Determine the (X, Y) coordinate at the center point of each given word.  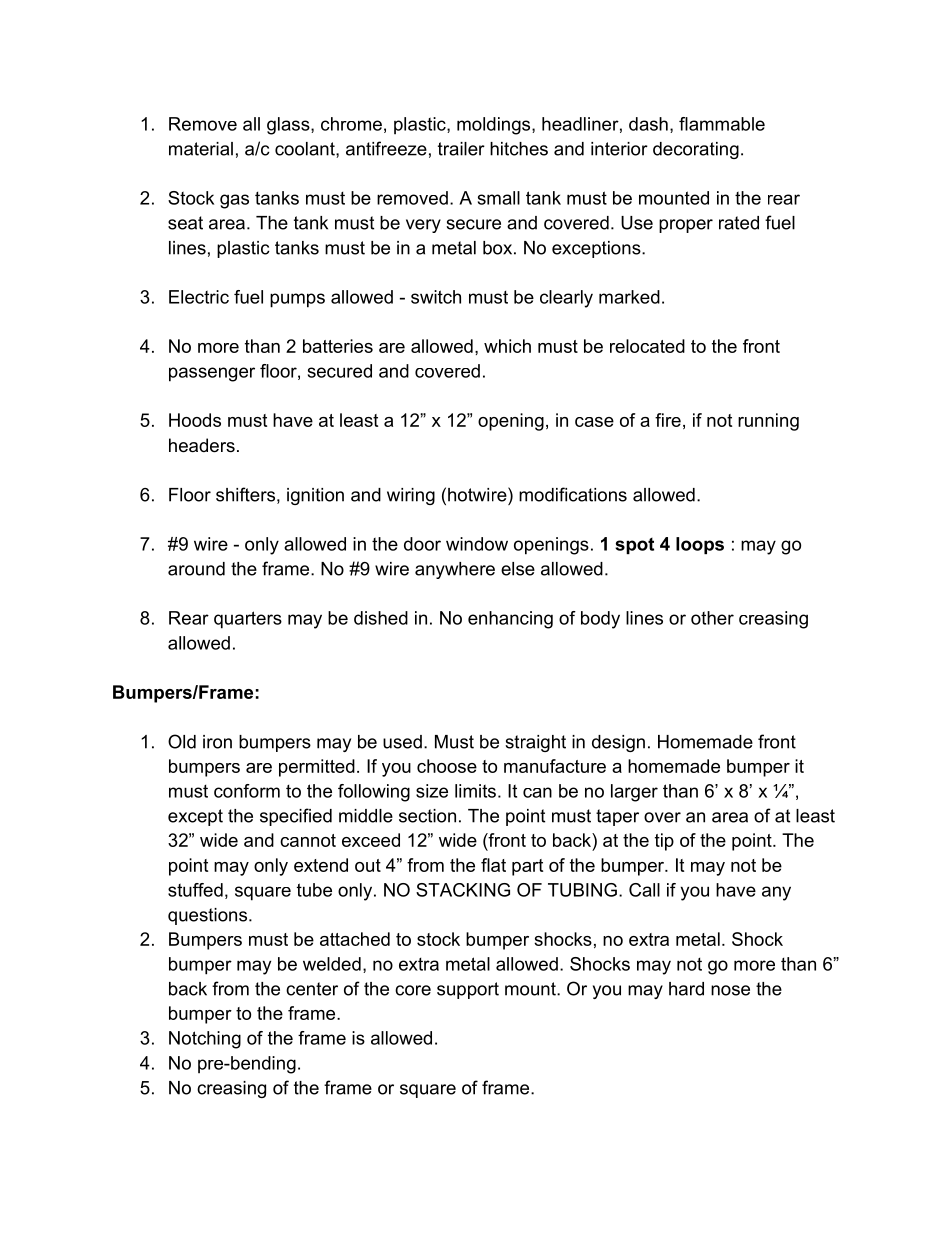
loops (700, 545)
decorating (696, 150)
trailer (461, 149)
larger (634, 793)
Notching (205, 1040)
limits (475, 791)
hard (686, 989)
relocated (647, 346)
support (468, 990)
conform (247, 791)
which (507, 346)
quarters (248, 620)
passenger (212, 374)
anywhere (455, 570)
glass (289, 126)
